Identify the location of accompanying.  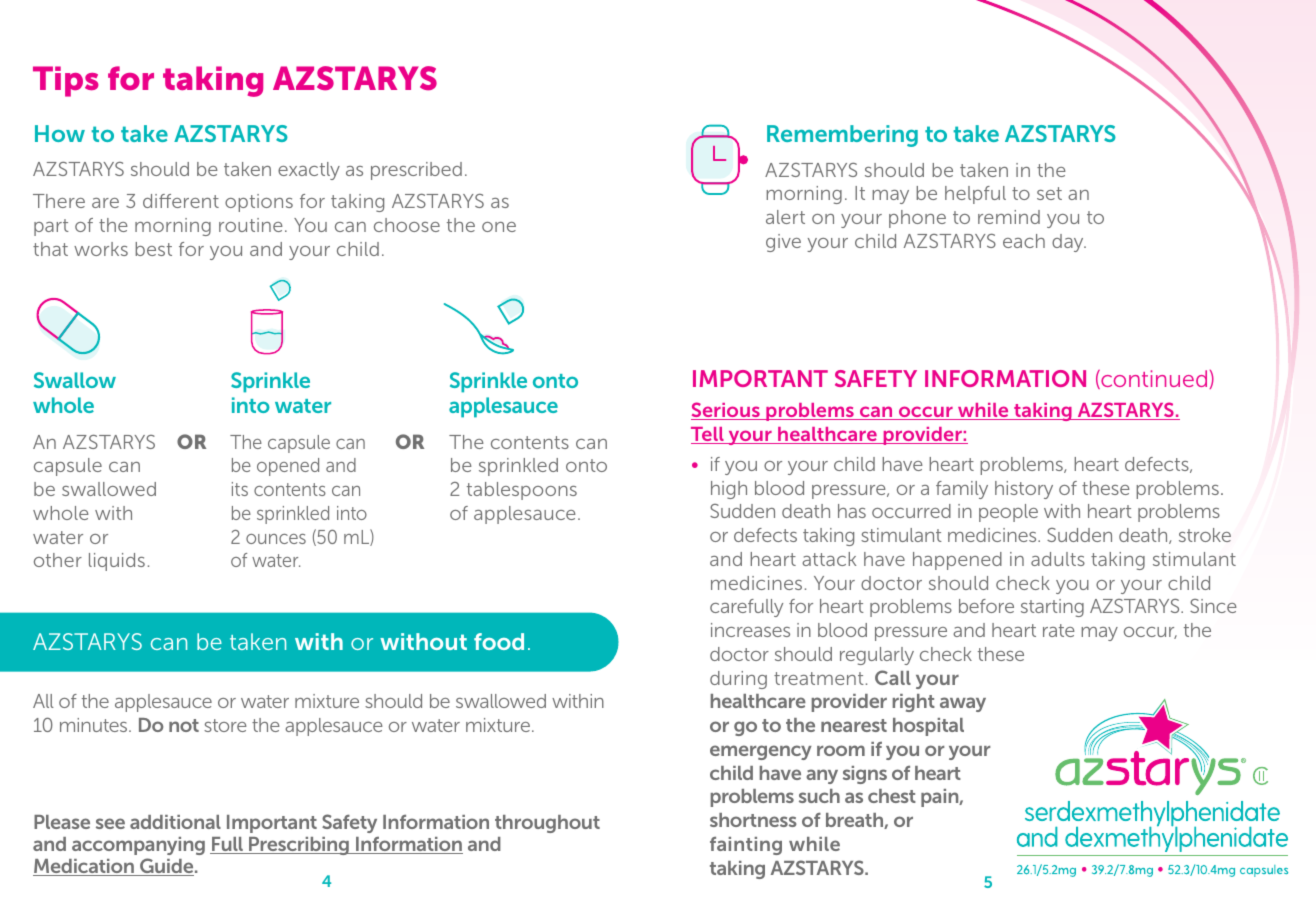
(138, 846).
